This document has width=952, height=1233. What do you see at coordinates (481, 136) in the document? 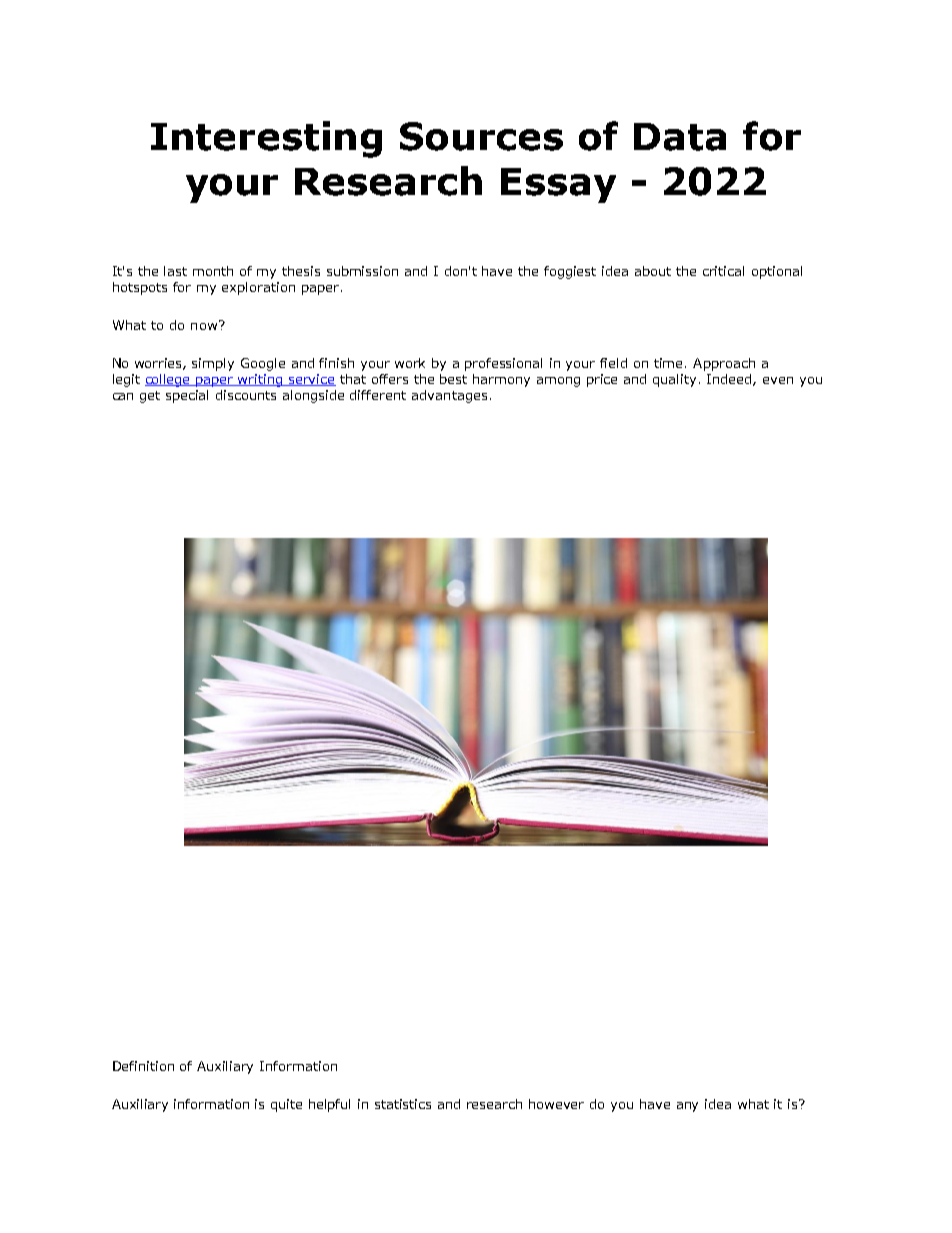
I see `Sources` at bounding box center [481, 136].
